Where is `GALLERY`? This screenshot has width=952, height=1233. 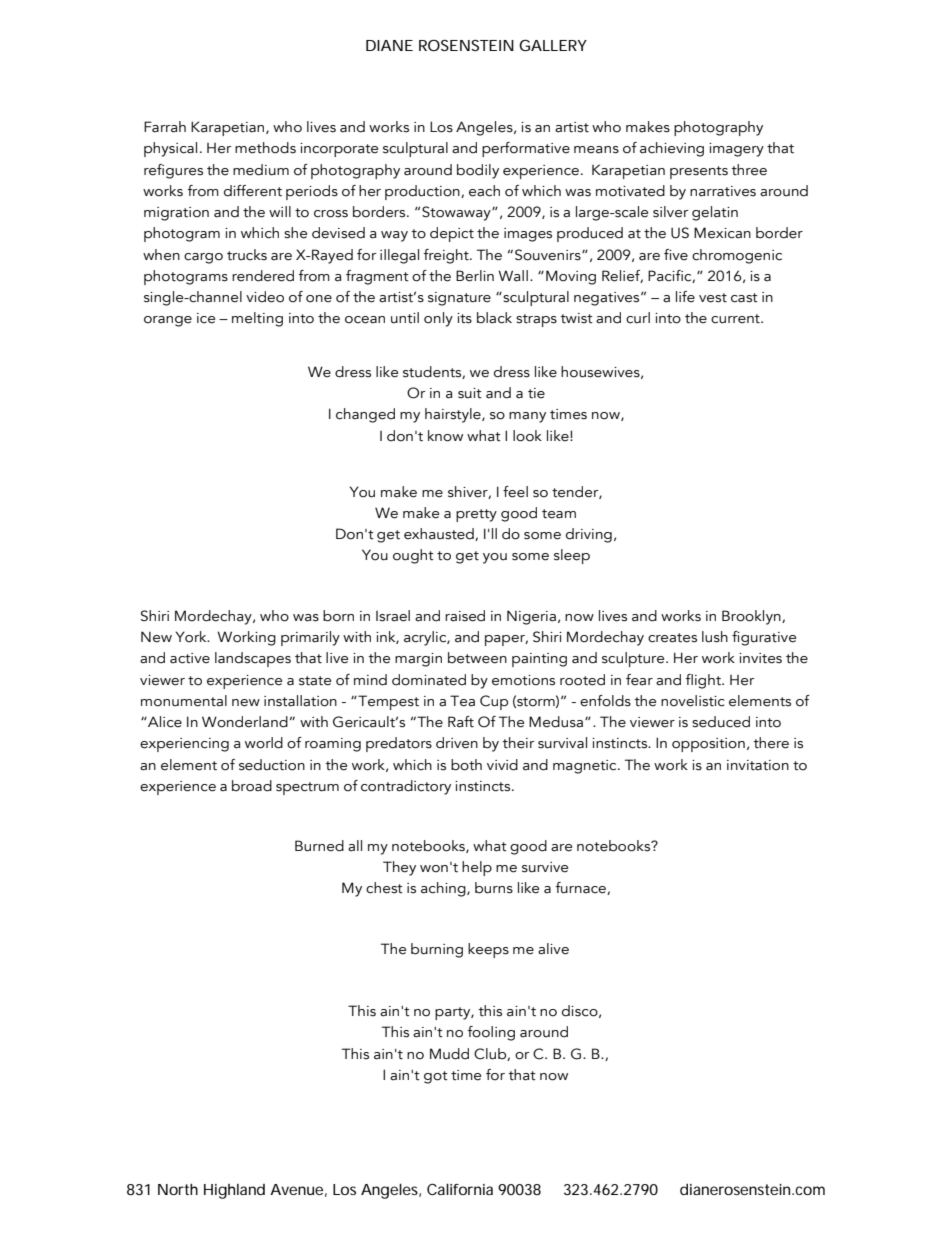 GALLERY is located at coordinates (553, 45).
